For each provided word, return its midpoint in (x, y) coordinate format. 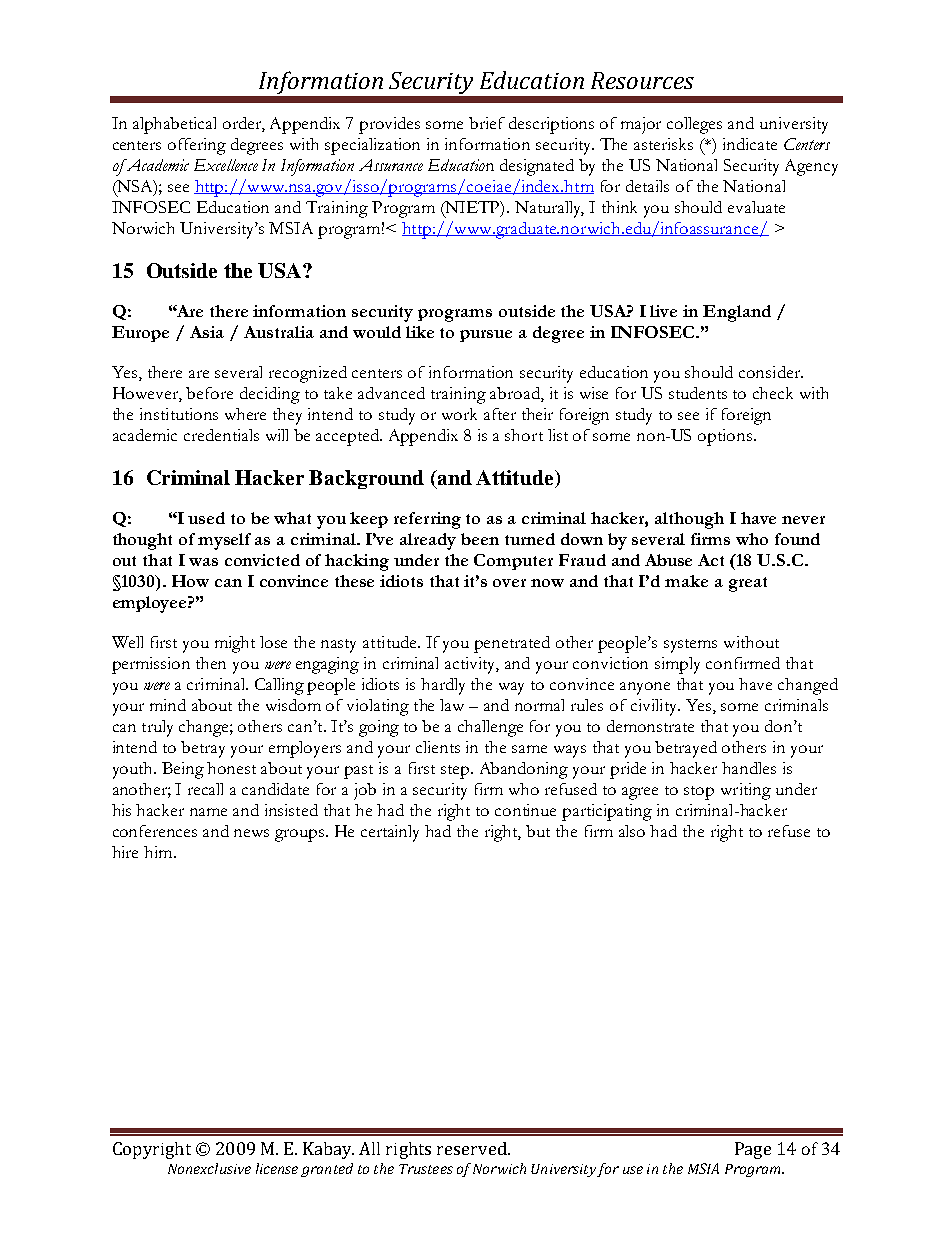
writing (746, 791)
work (459, 414)
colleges (694, 125)
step (456, 772)
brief (487, 123)
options (725, 437)
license (277, 1168)
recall (205, 789)
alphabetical (174, 125)
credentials (221, 435)
